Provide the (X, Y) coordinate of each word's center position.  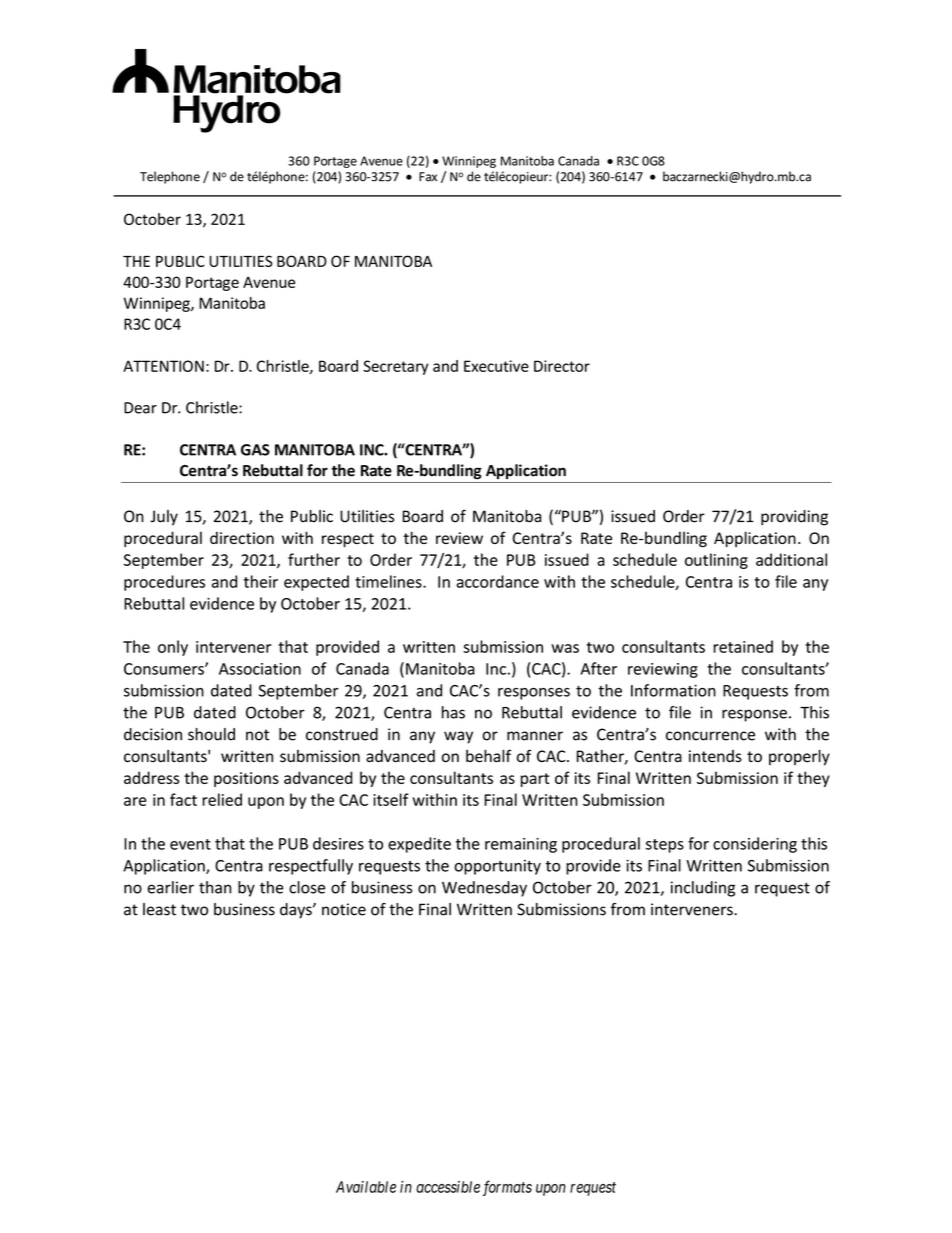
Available (366, 1187)
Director (562, 366)
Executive (496, 366)
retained (743, 646)
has (453, 712)
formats (507, 1188)
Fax (428, 177)
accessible (448, 1187)
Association (260, 669)
